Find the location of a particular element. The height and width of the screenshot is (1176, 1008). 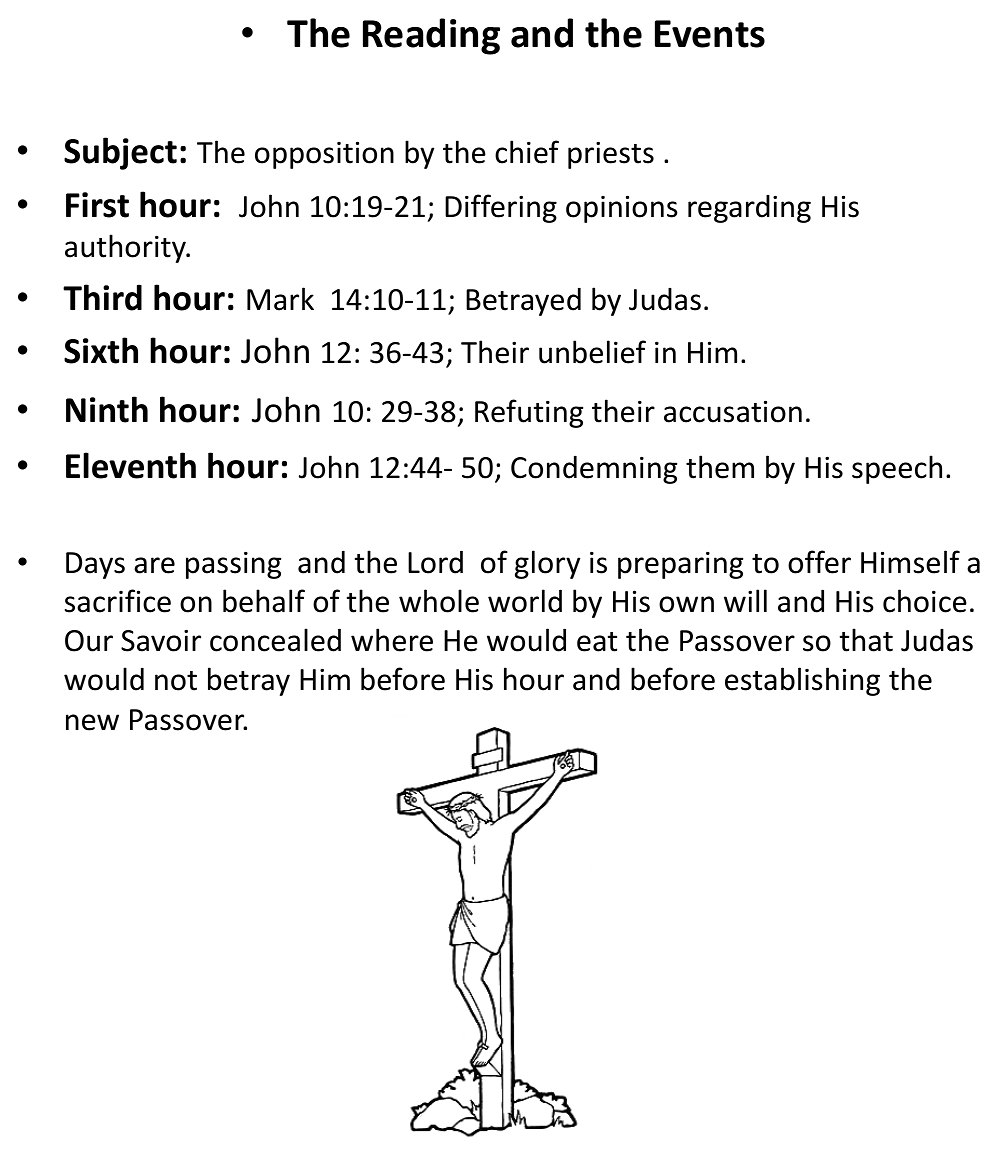

Eleventh is located at coordinates (131, 465).
